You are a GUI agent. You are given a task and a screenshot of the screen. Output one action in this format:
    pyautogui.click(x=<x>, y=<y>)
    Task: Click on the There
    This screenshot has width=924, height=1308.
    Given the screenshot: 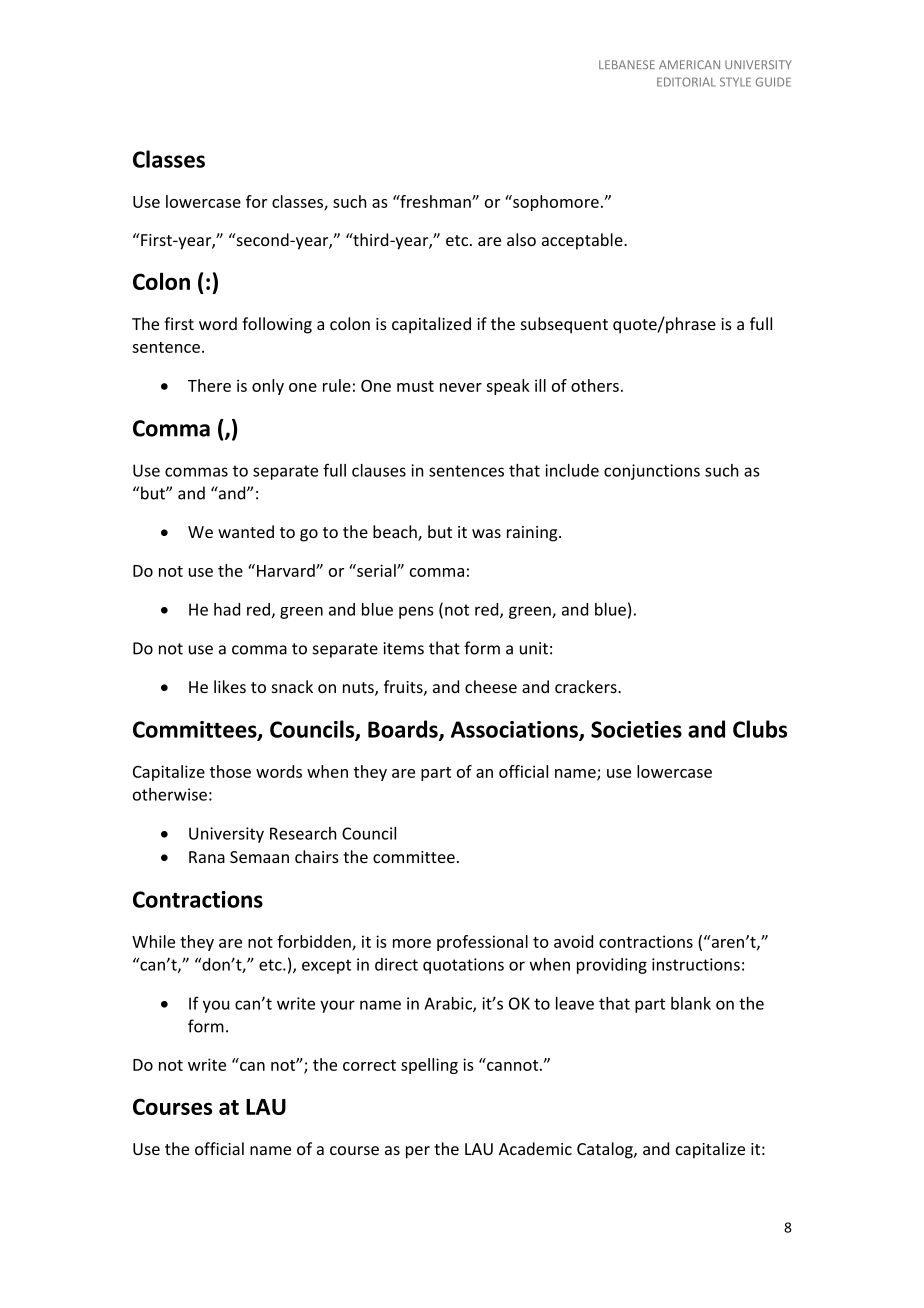 What is the action you would take?
    pyautogui.click(x=209, y=385)
